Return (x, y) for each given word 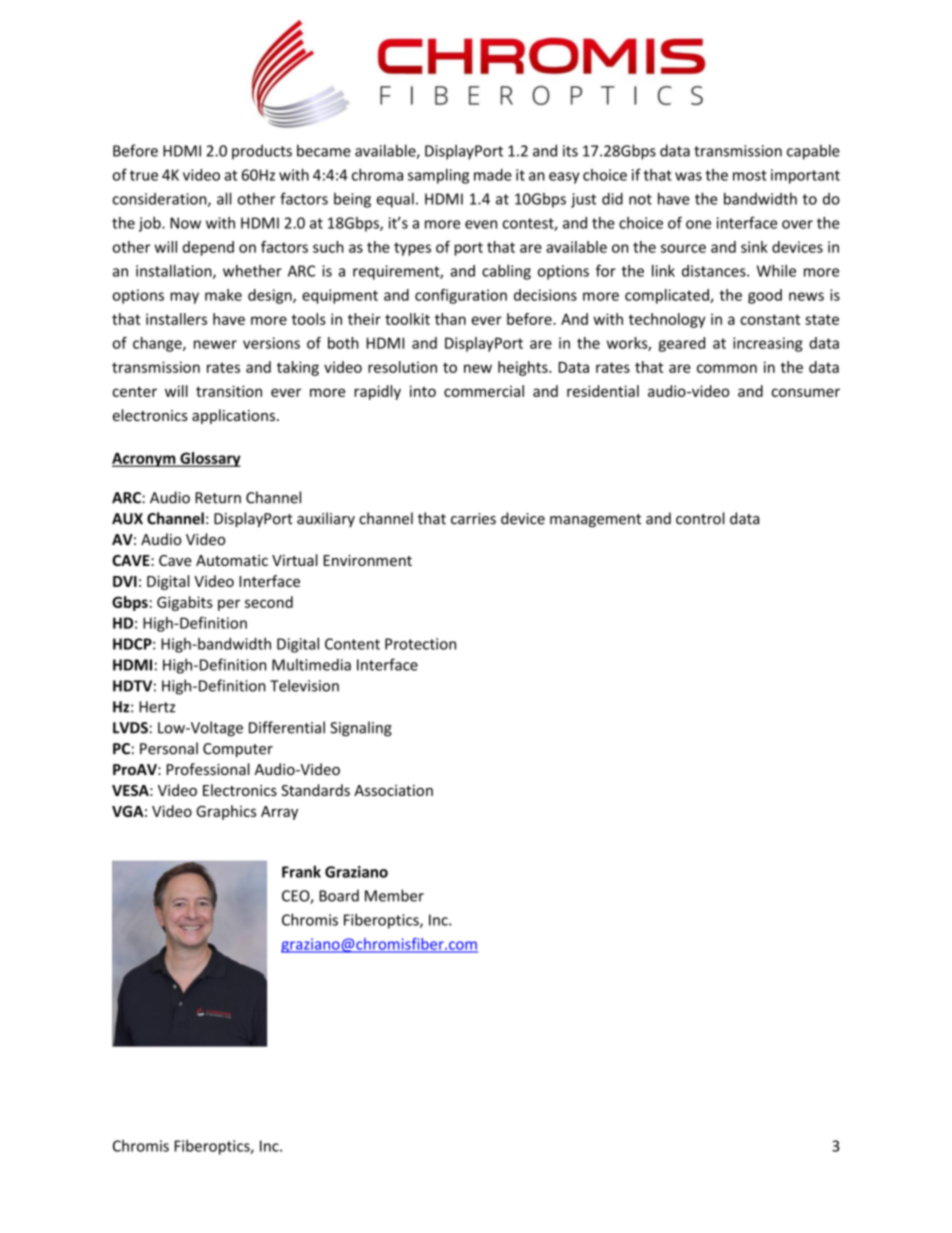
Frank (301, 871)
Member (394, 895)
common (727, 368)
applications (233, 416)
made (493, 175)
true (144, 175)
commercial (484, 391)
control (700, 518)
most (750, 175)
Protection (420, 644)
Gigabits (185, 603)
